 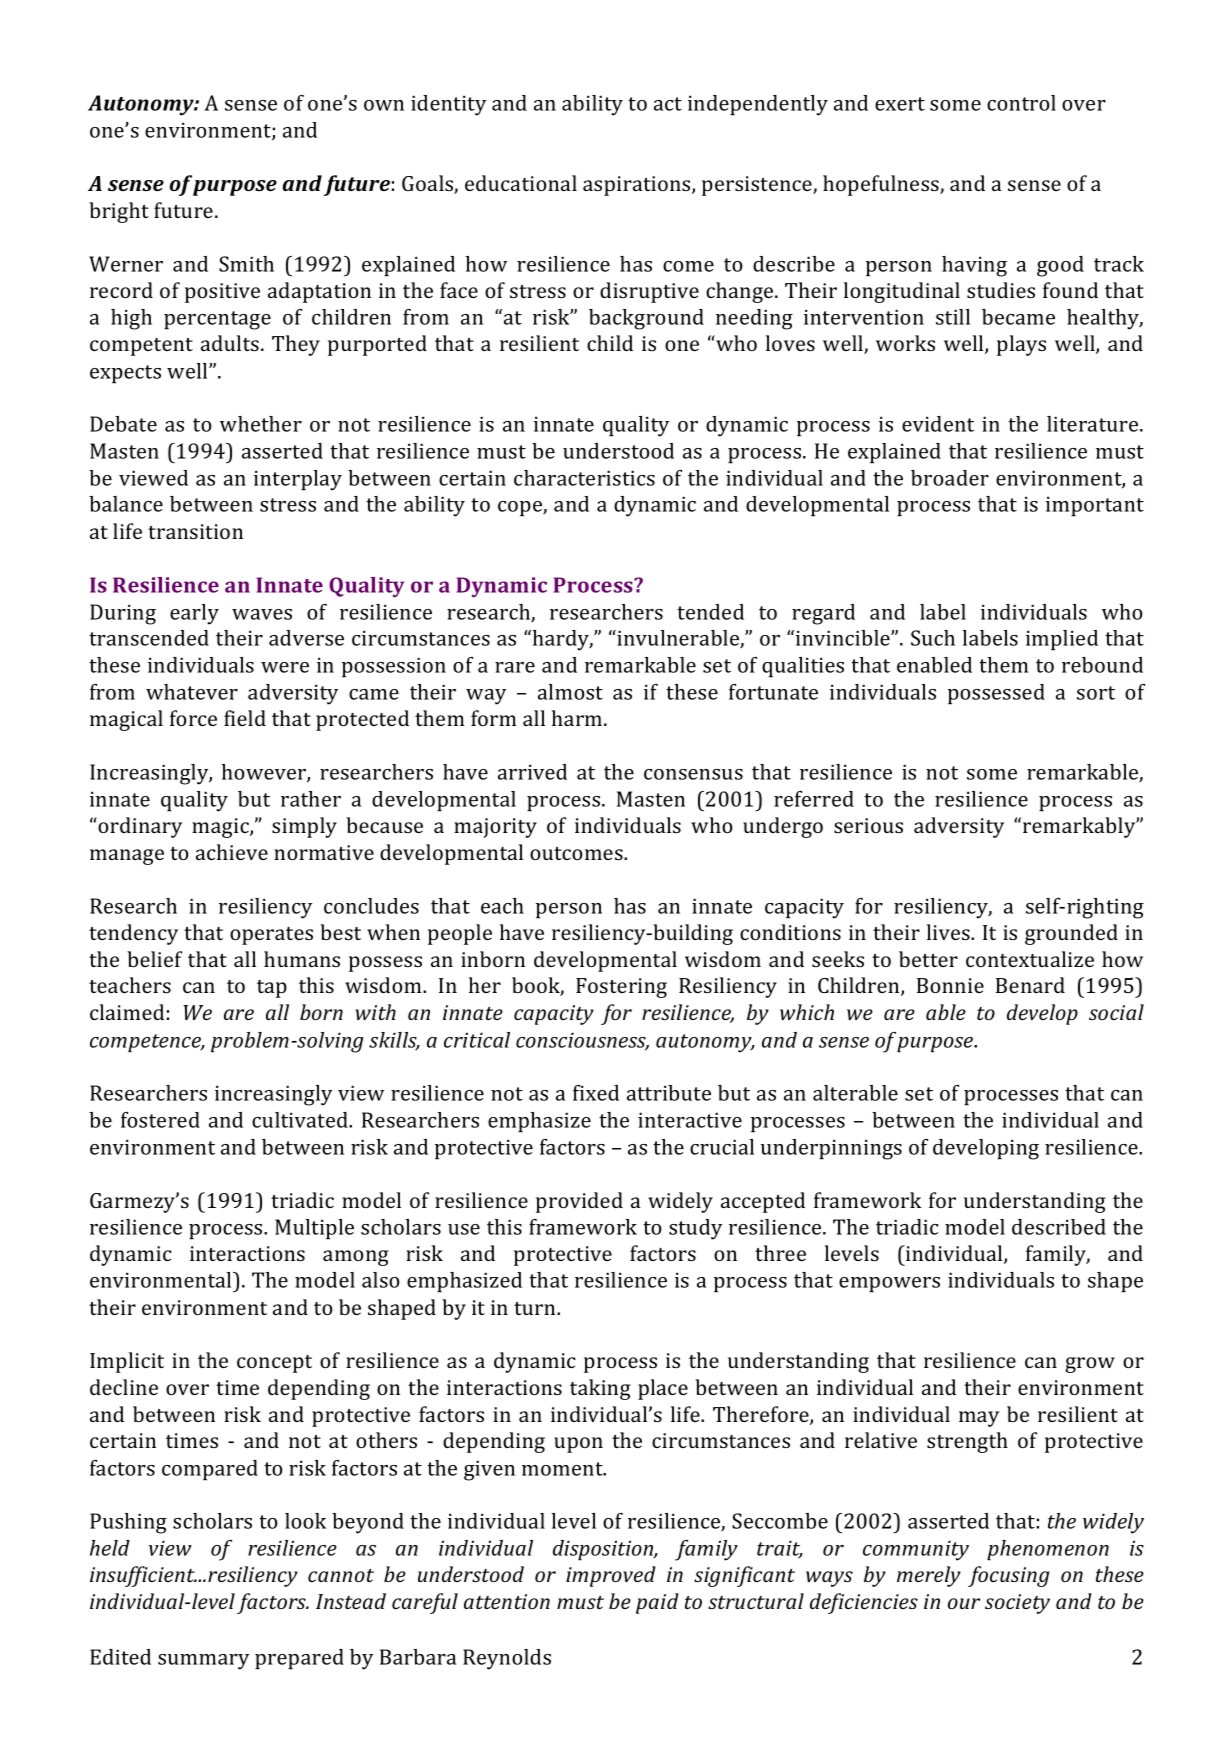 I want to click on fixed, so click(x=596, y=1093).
